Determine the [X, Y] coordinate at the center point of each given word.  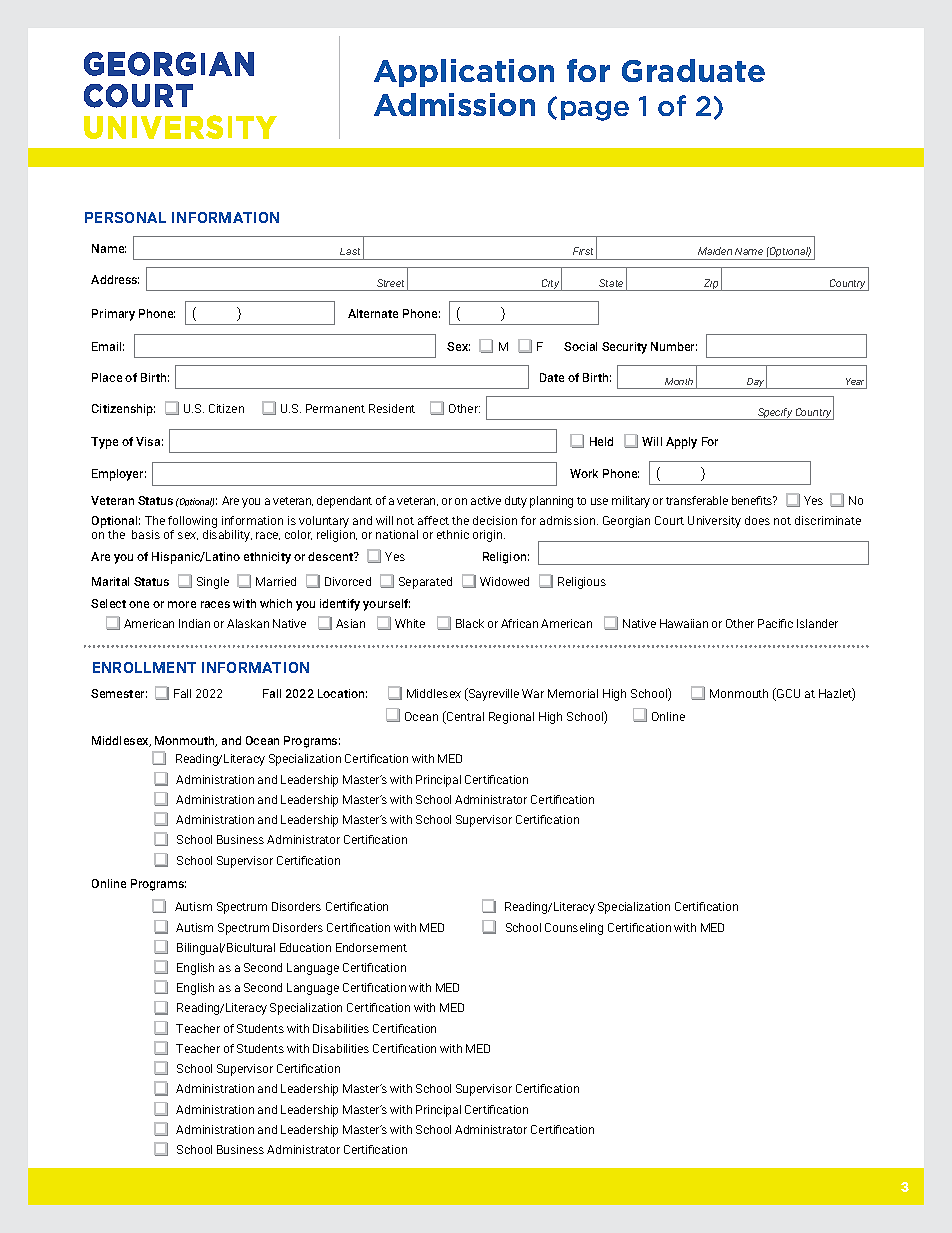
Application [464, 73]
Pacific [775, 623]
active [486, 500]
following [192, 523]
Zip [711, 285]
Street [390, 283]
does [757, 520]
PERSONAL [125, 217]
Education [305, 947]
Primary [113, 315]
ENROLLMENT [144, 667]
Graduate [693, 70]
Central [464, 717]
